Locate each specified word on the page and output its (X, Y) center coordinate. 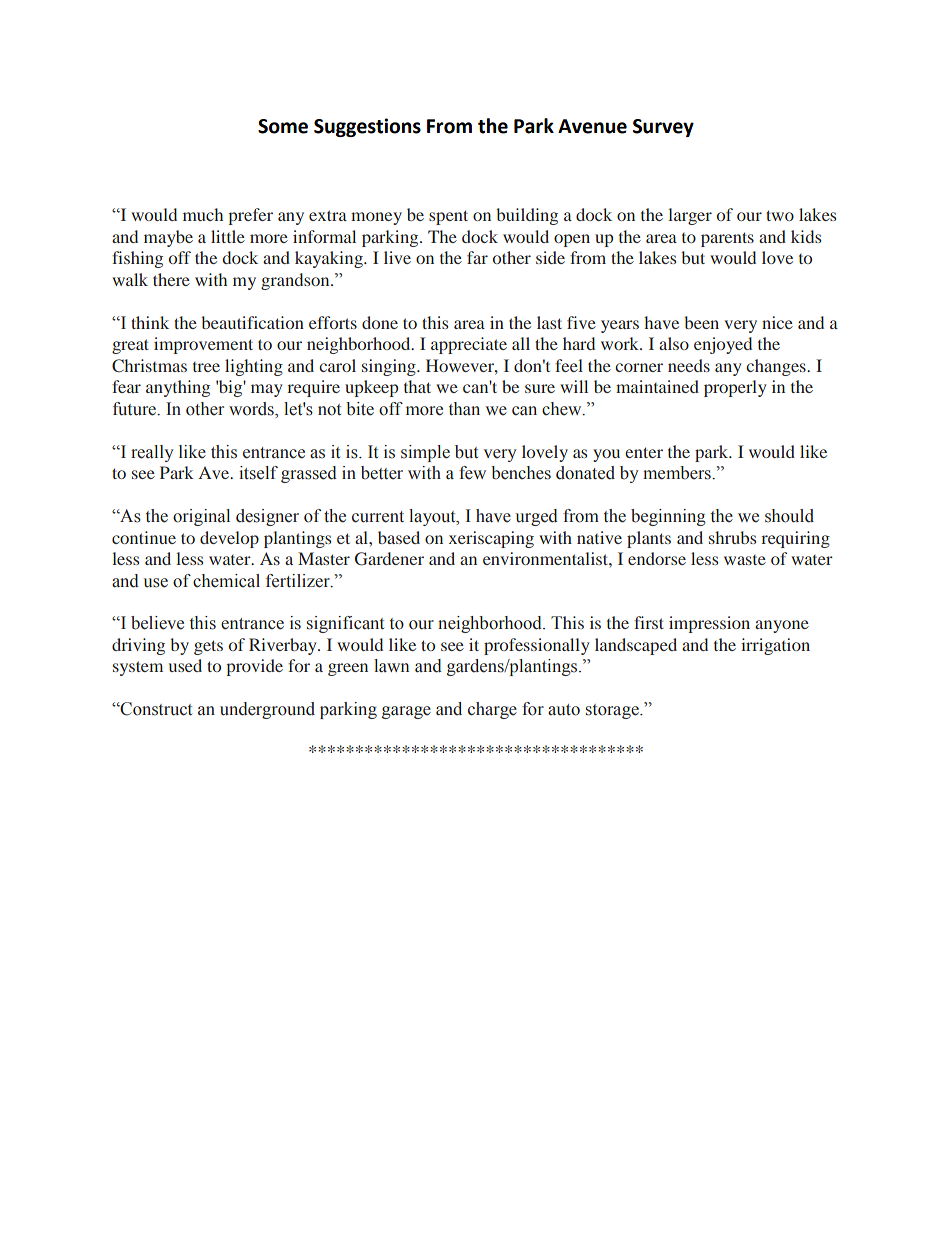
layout (433, 517)
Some (283, 126)
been (701, 322)
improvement (203, 345)
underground (267, 710)
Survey (663, 128)
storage (613, 711)
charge (492, 710)
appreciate (469, 345)
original (201, 517)
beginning (668, 517)
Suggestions (367, 127)
